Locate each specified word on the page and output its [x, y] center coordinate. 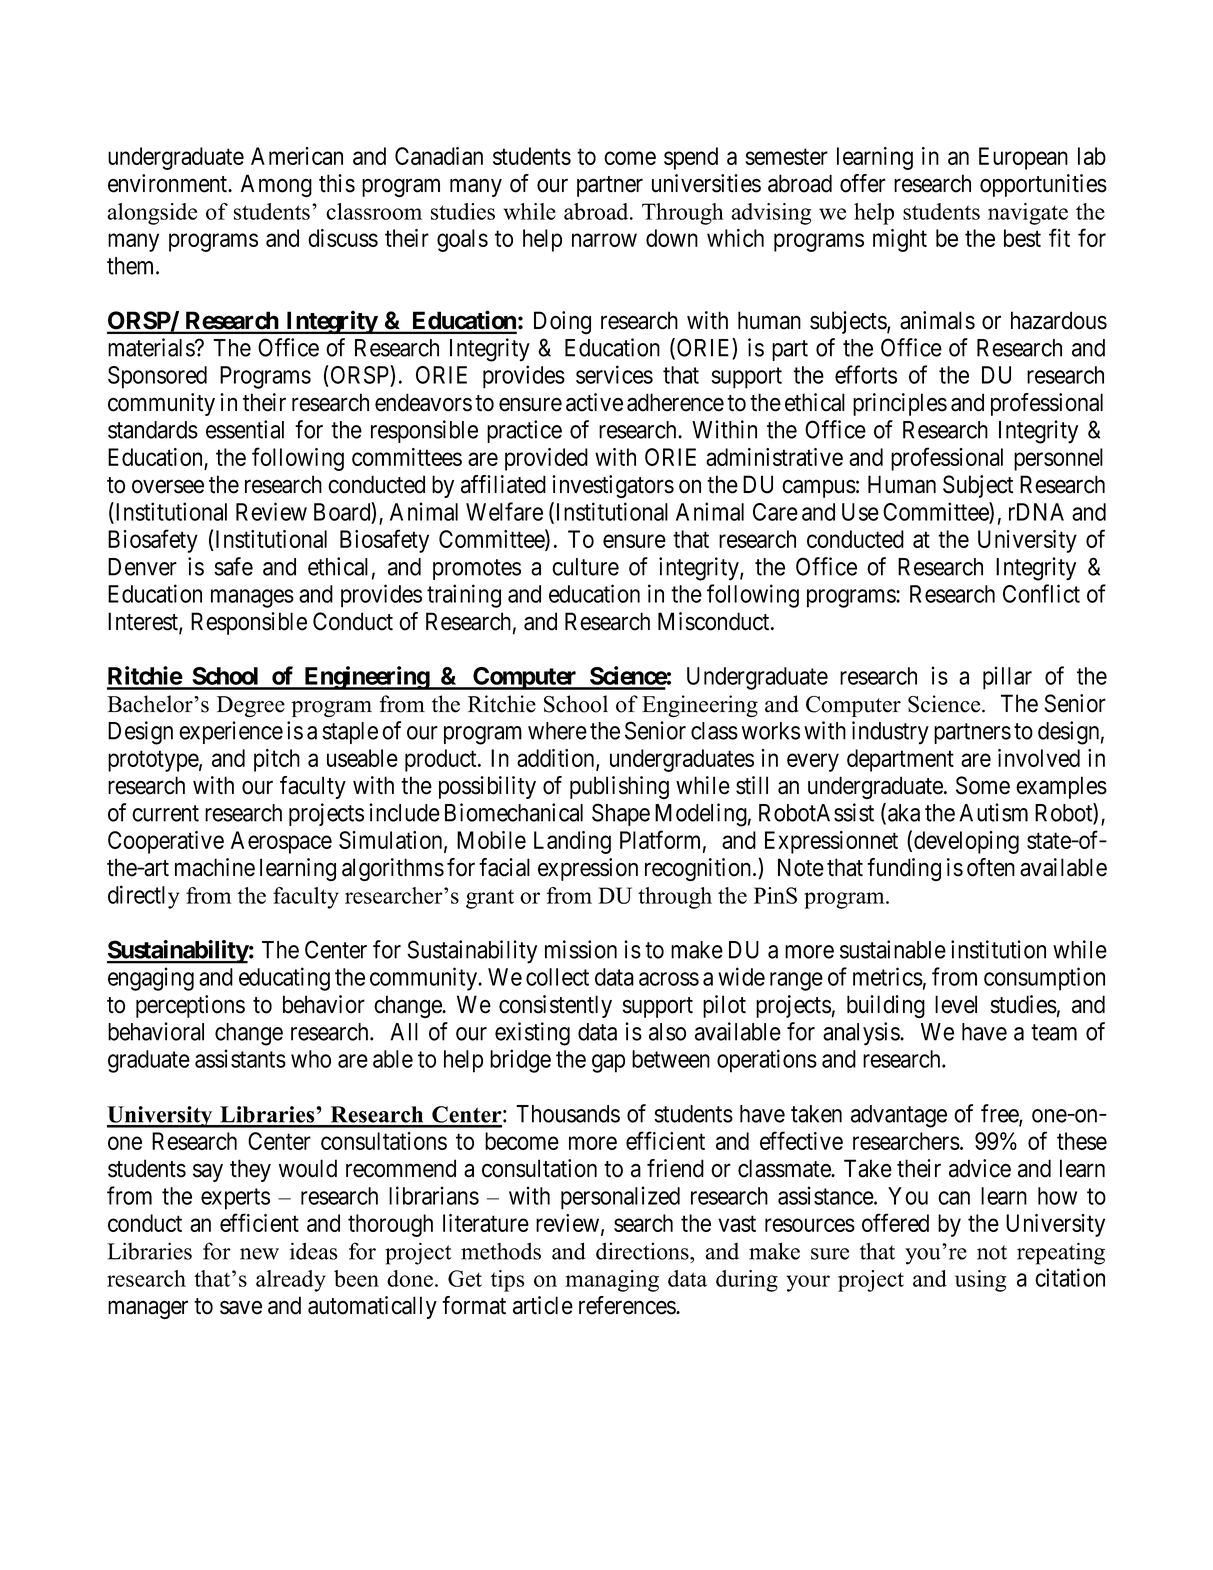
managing [612, 1281]
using [980, 1281]
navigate [1028, 214]
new [259, 1254]
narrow [604, 240]
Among [276, 186]
